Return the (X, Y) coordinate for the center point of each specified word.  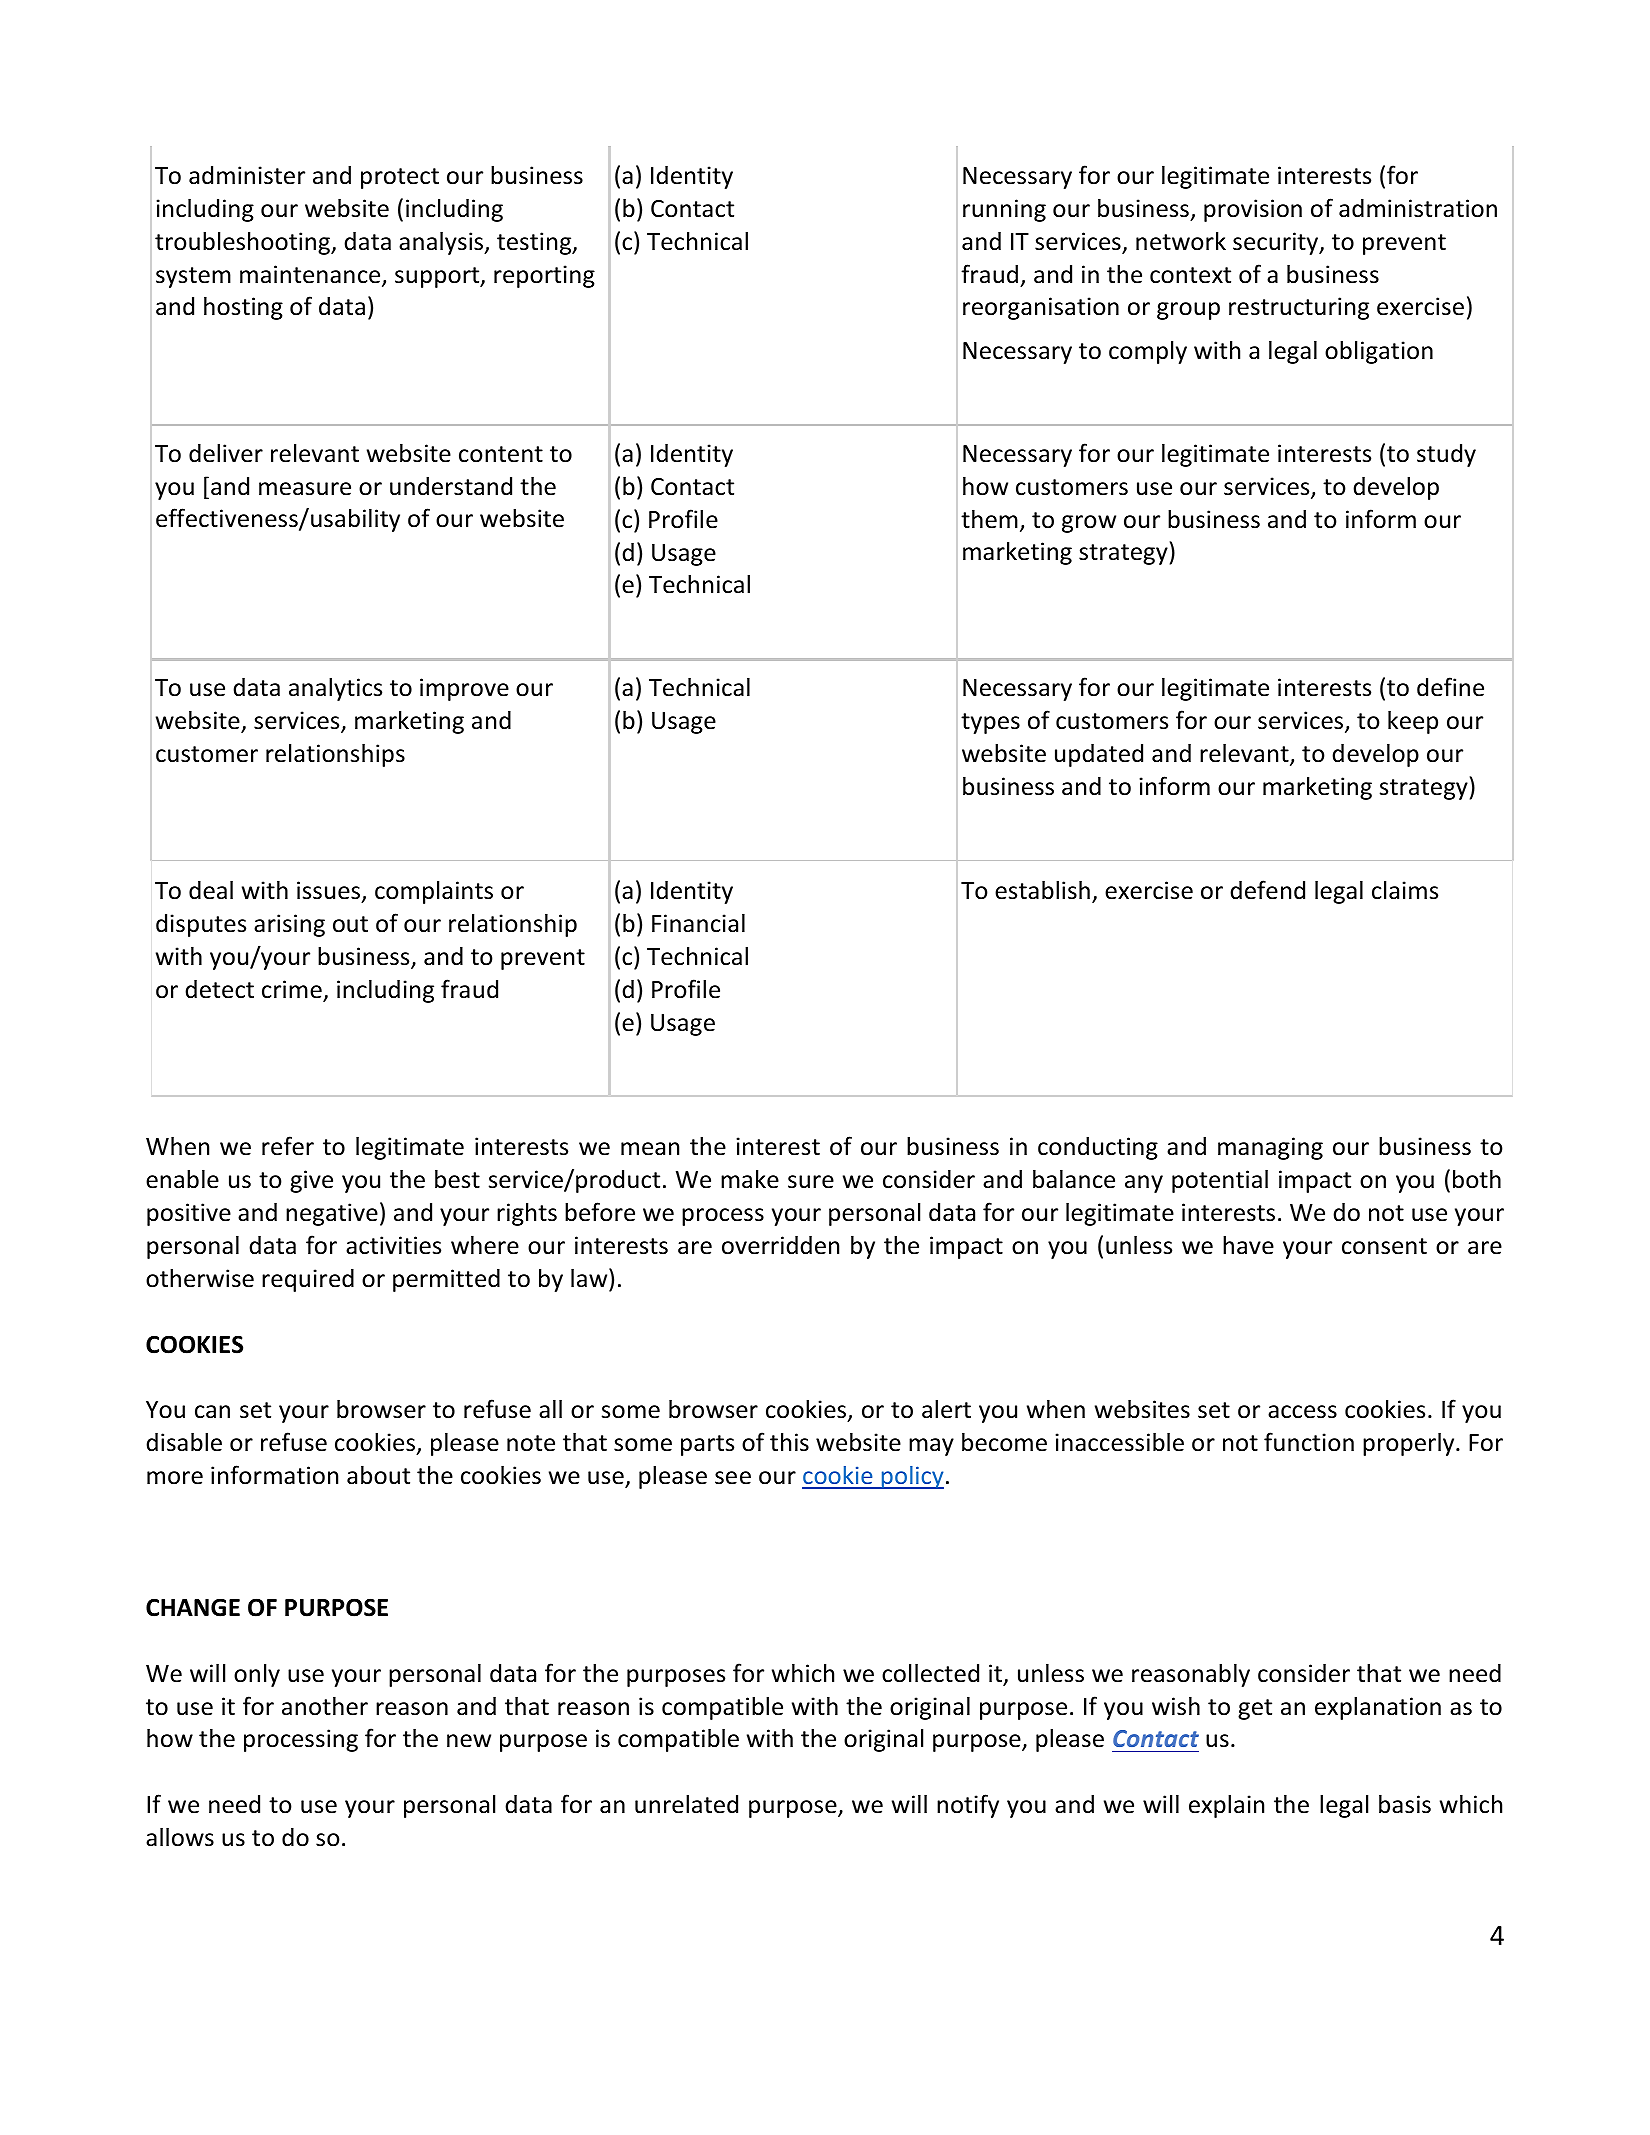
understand (451, 486)
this (789, 1442)
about (378, 1475)
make (750, 1179)
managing (1270, 1148)
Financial (698, 923)
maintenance (311, 275)
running (1004, 210)
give (311, 1181)
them (989, 519)
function (1309, 1442)
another (325, 1706)
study (1446, 455)
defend (1267, 890)
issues (328, 890)
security (1277, 243)
